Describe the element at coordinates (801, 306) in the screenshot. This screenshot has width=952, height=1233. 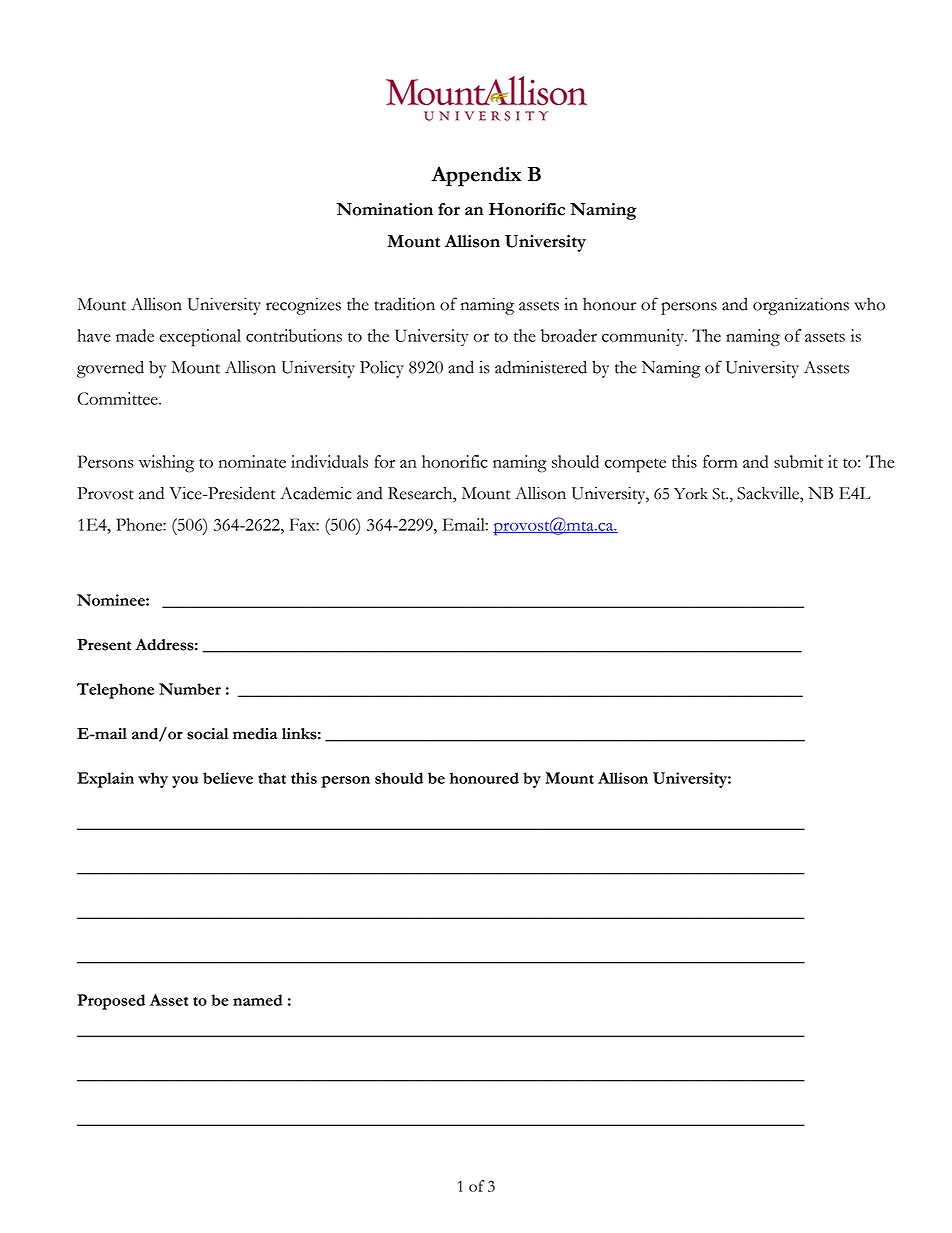
I see `organizations` at that location.
